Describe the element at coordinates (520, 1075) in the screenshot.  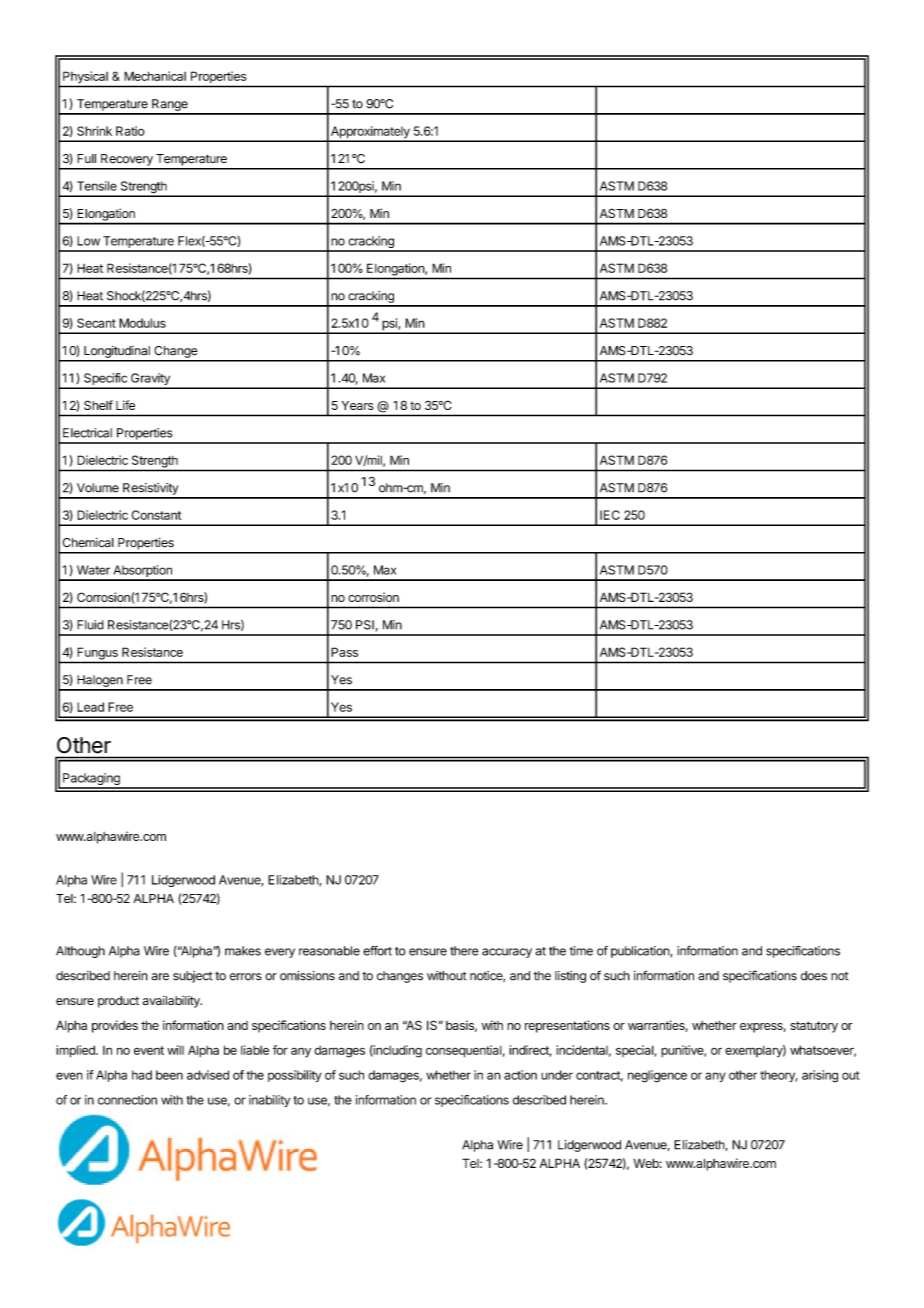
I see `action` at that location.
